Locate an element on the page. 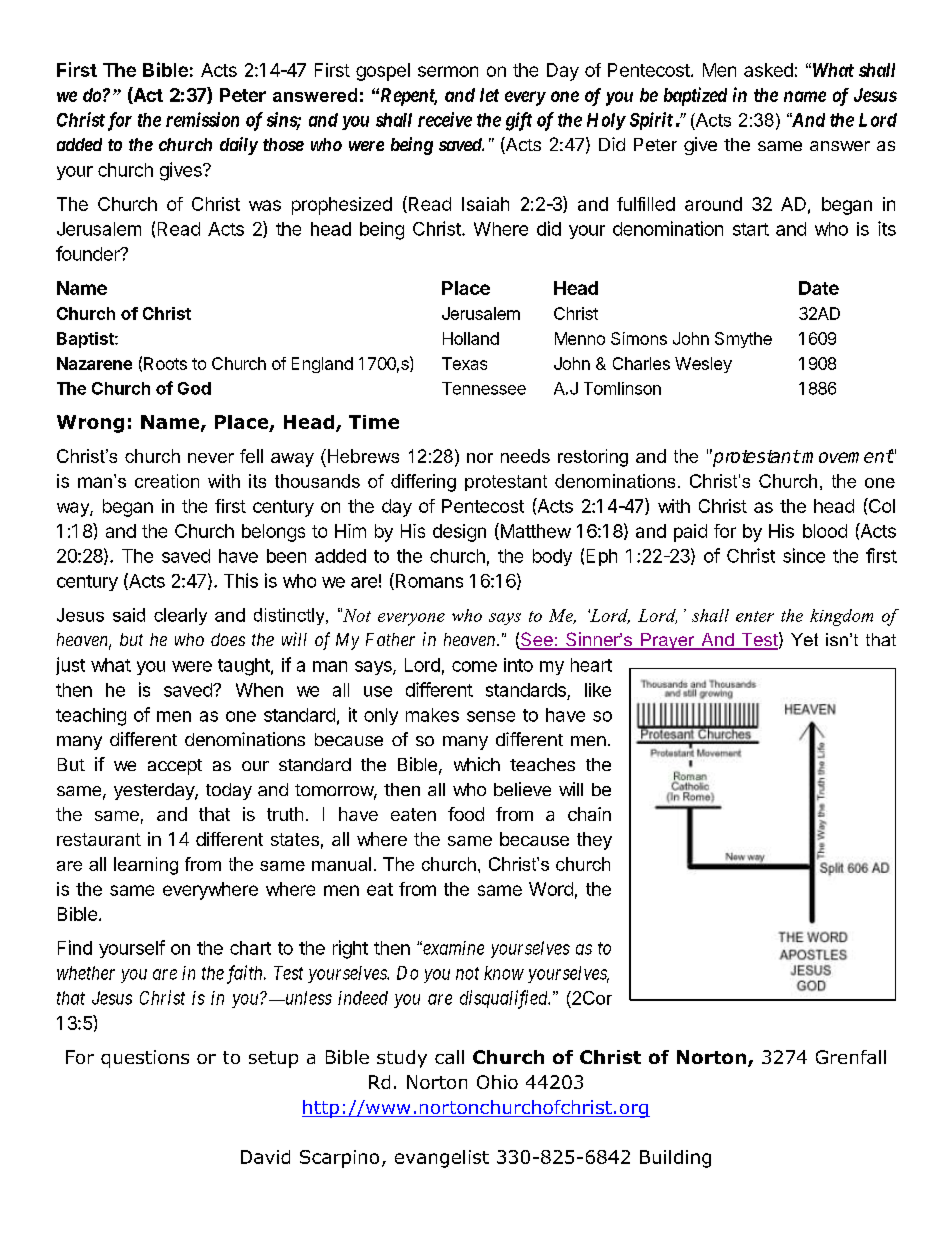 The width and height of the document is (952, 1233). Building is located at coordinates (675, 1159).
